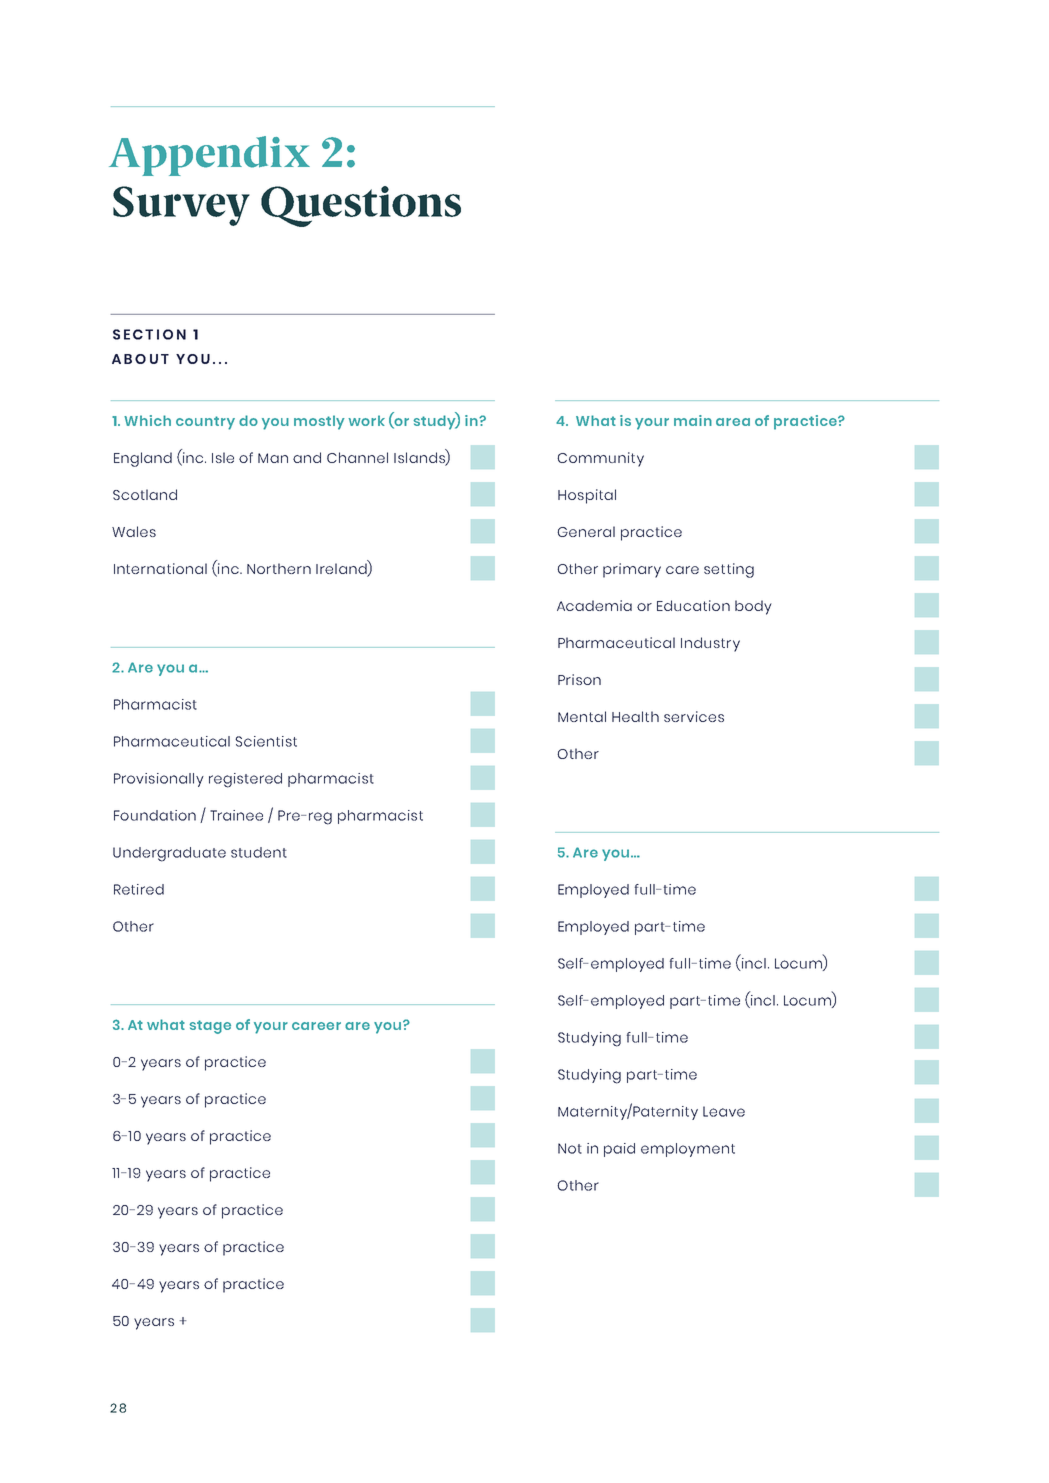 This image has height=1483, width=1049. I want to click on Questions, so click(361, 206).
